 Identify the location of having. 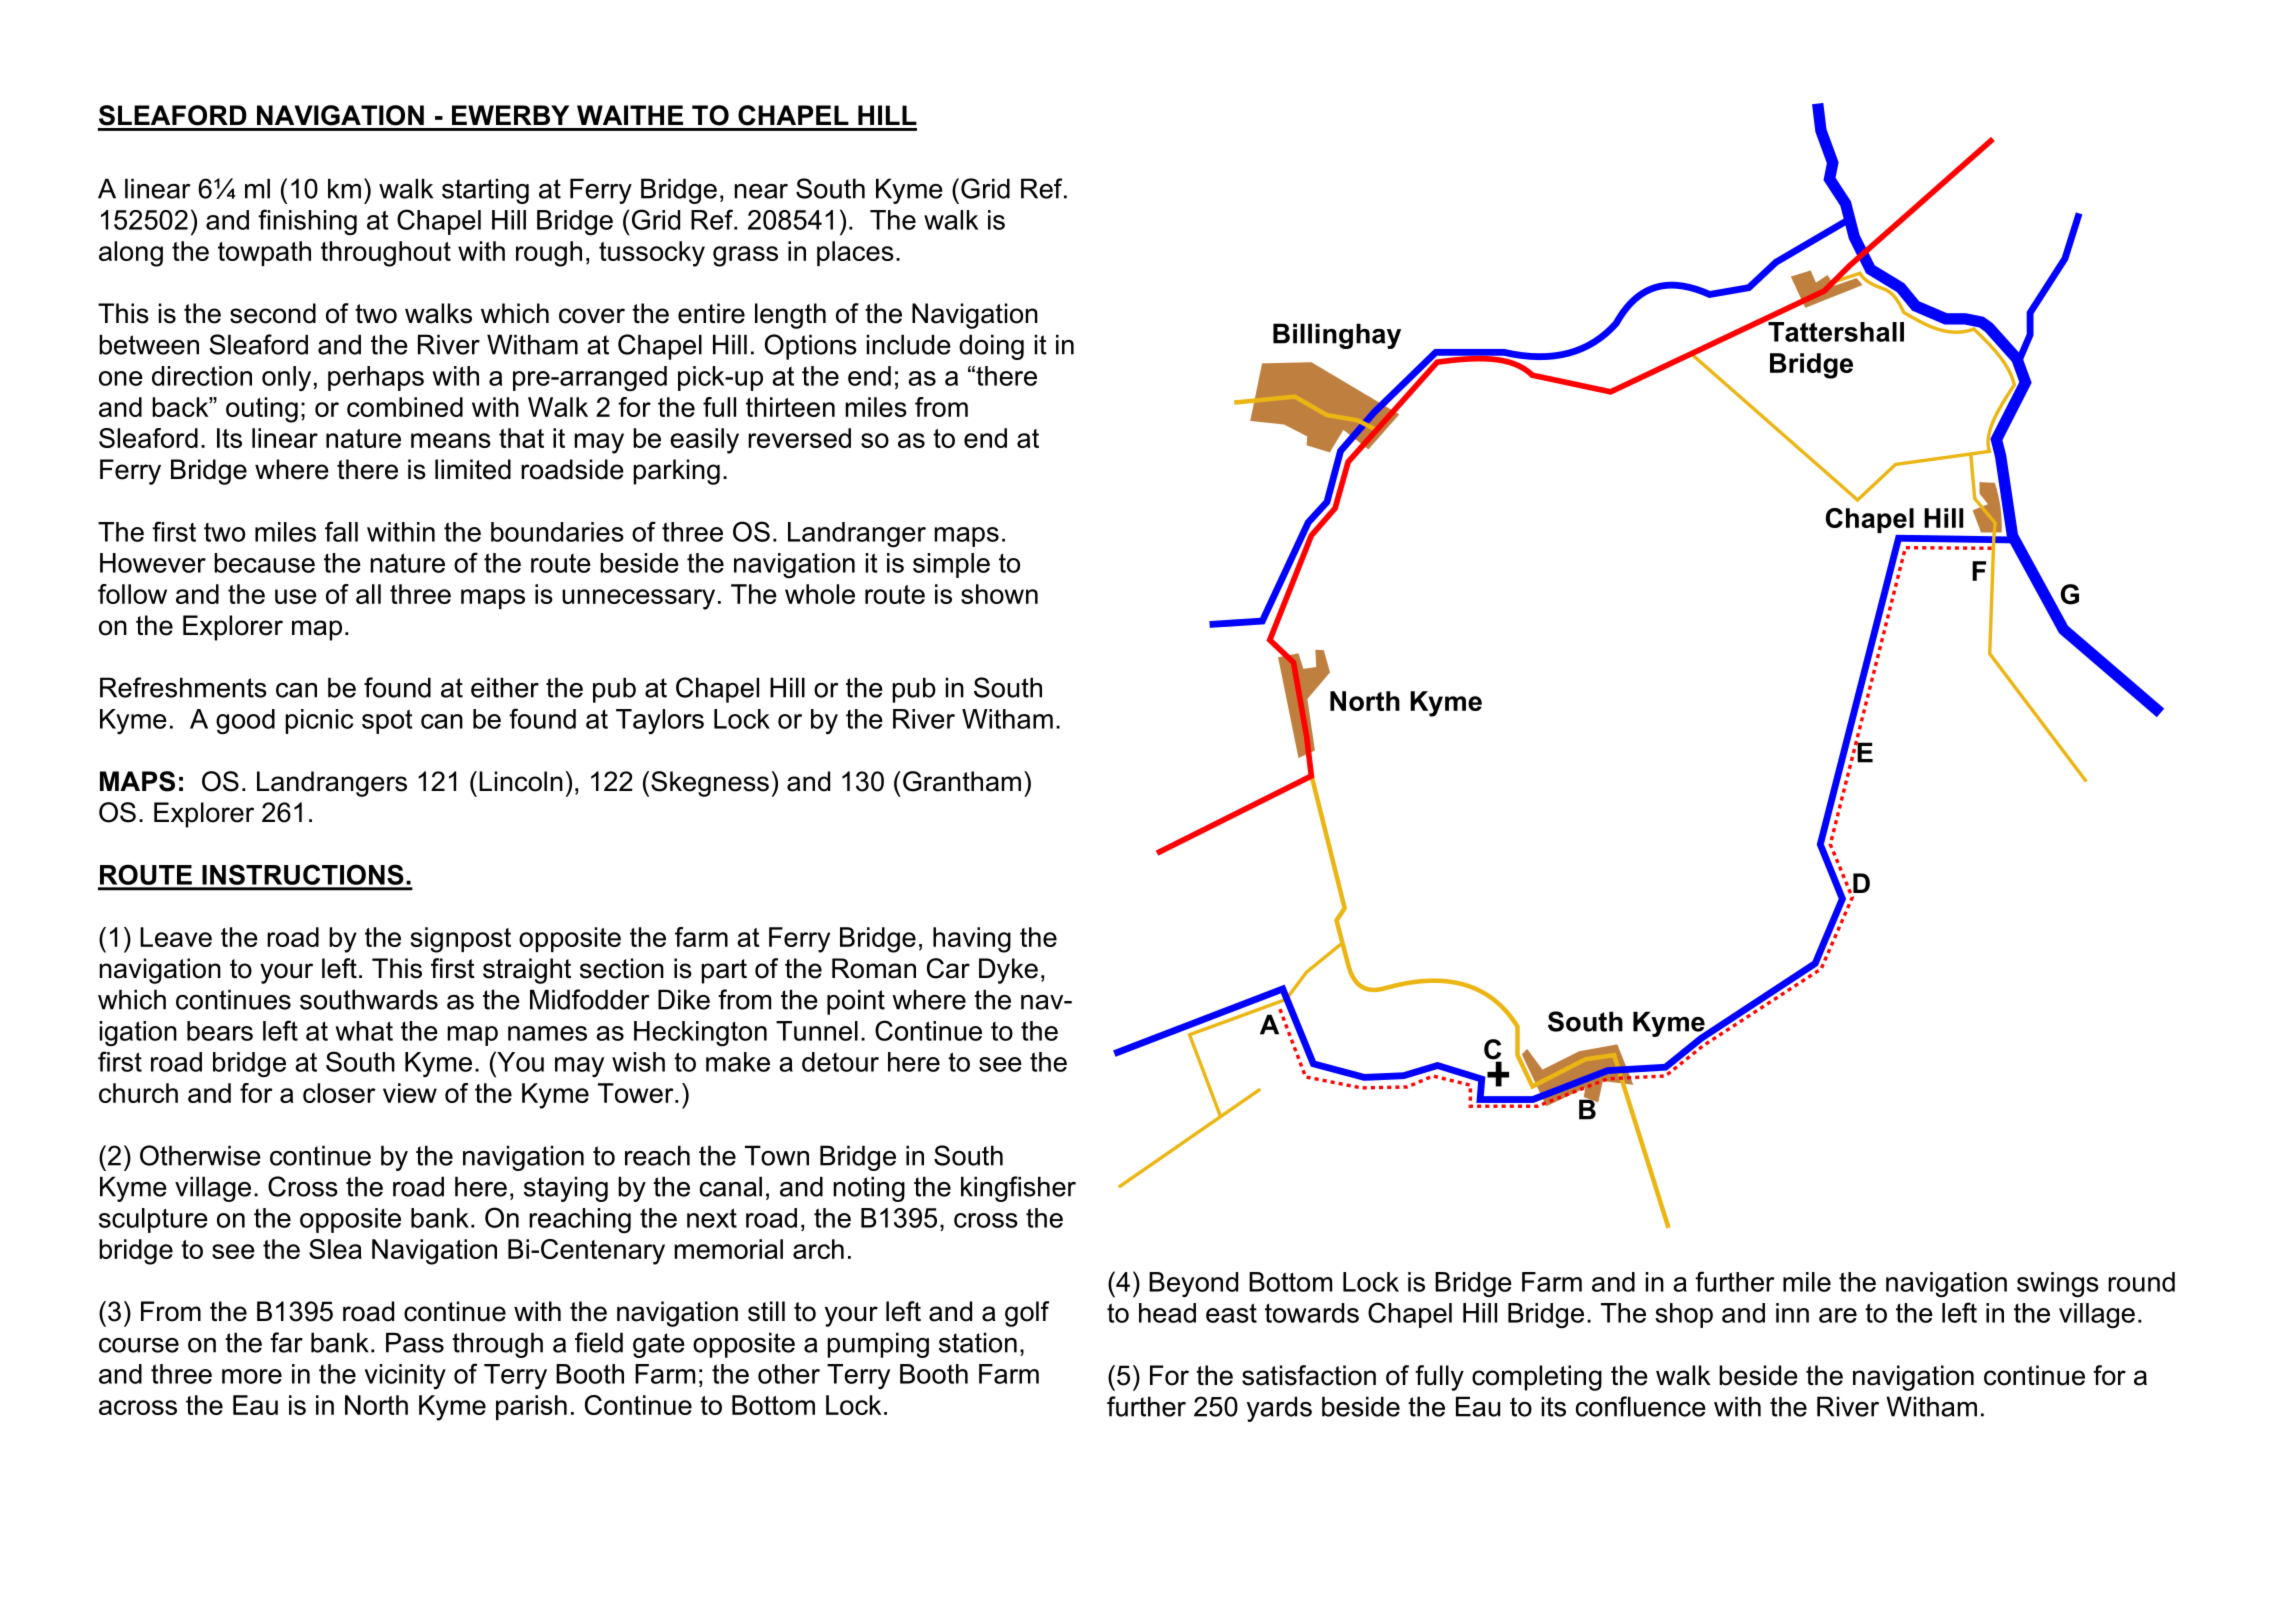
(972, 940).
